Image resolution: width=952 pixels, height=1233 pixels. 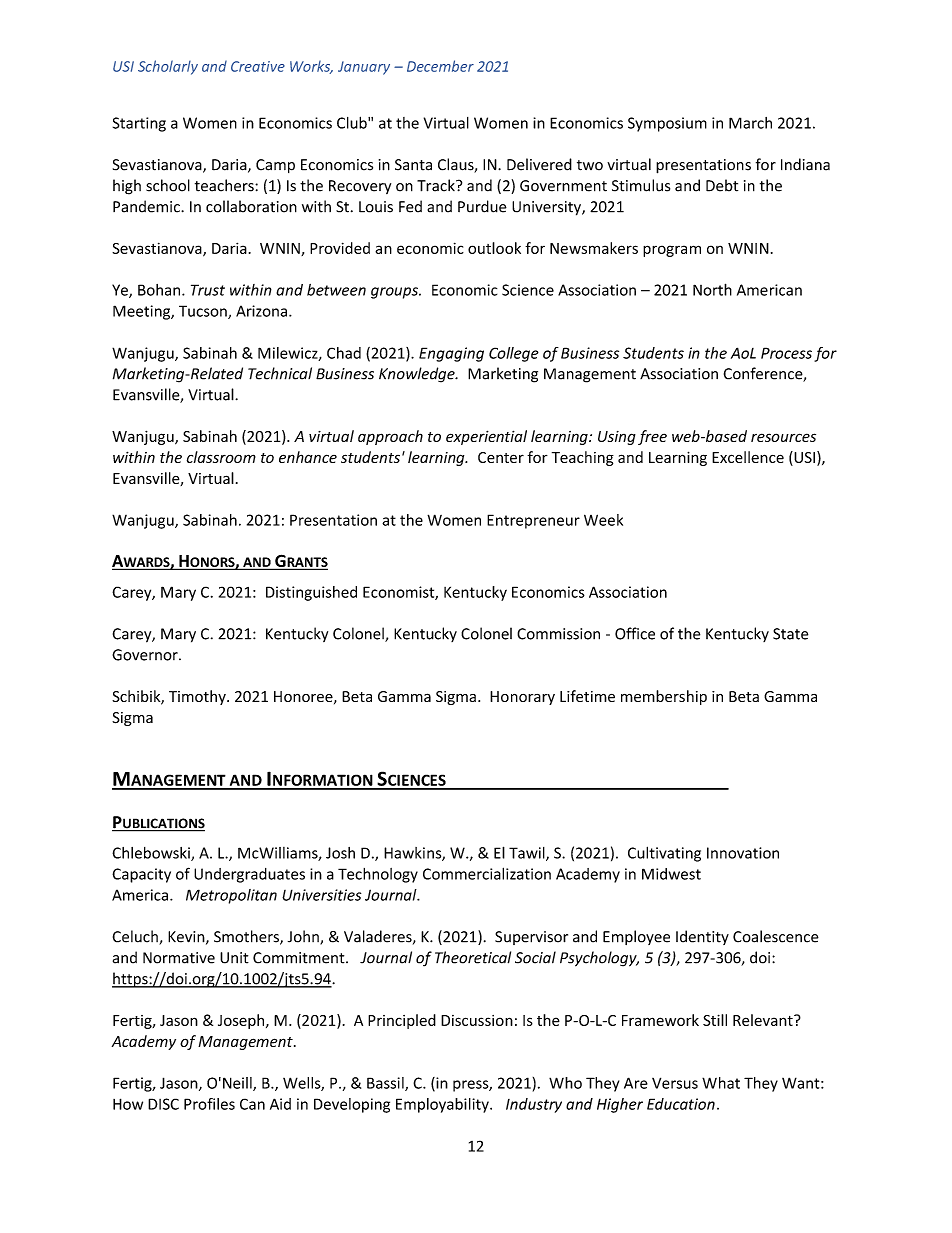 What do you see at coordinates (721, 1083) in the screenshot?
I see `What` at bounding box center [721, 1083].
